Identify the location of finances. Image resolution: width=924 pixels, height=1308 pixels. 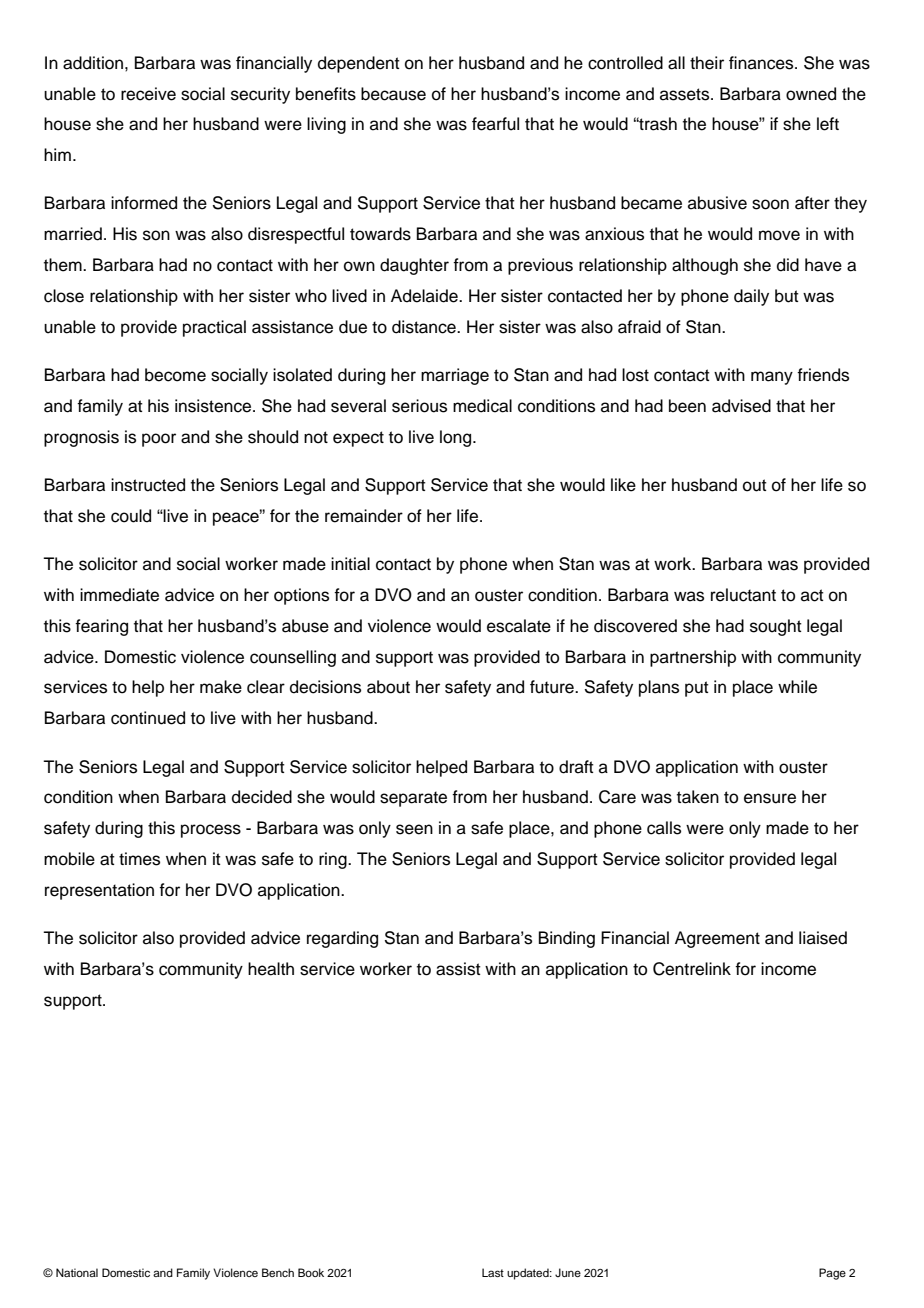
(762, 63).
